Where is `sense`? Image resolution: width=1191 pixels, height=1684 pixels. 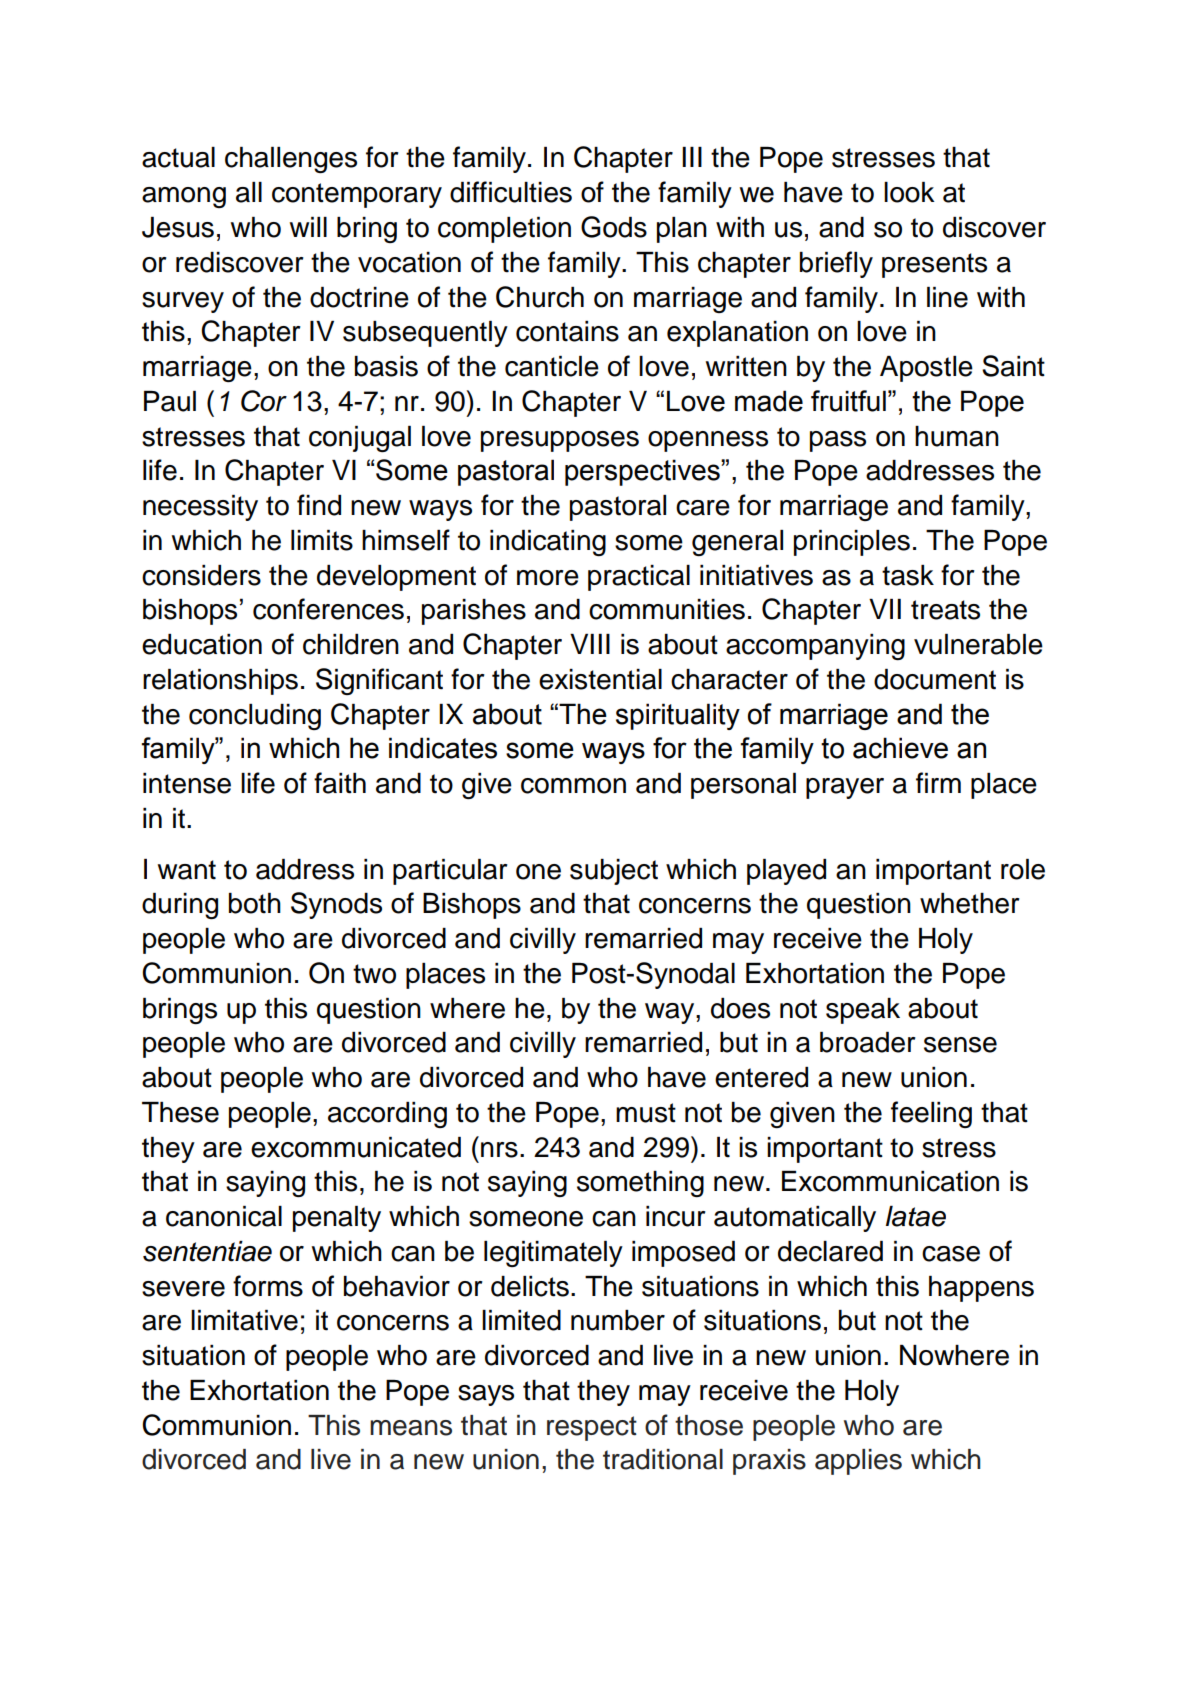 sense is located at coordinates (960, 1045).
